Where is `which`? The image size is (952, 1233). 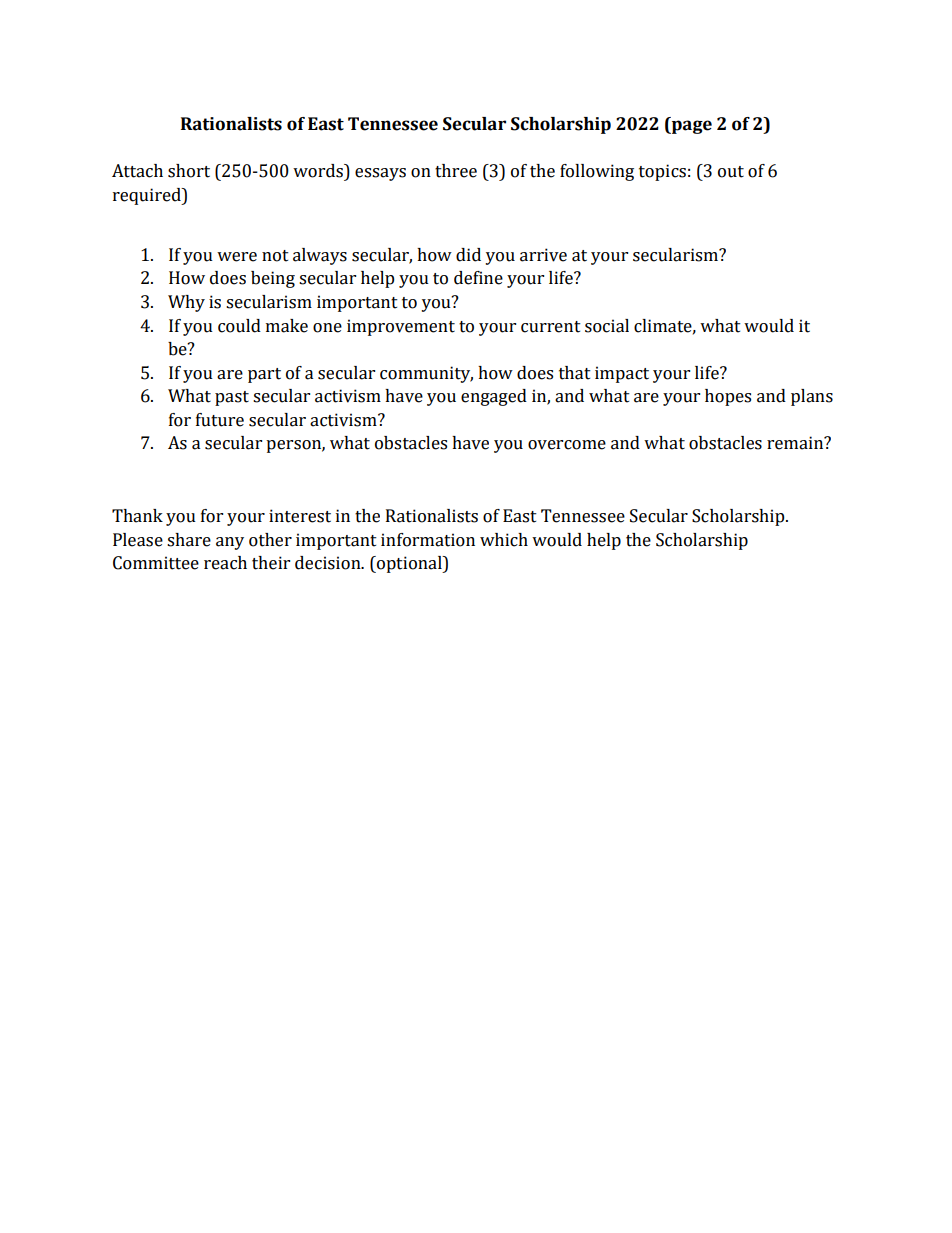 which is located at coordinates (504, 540).
